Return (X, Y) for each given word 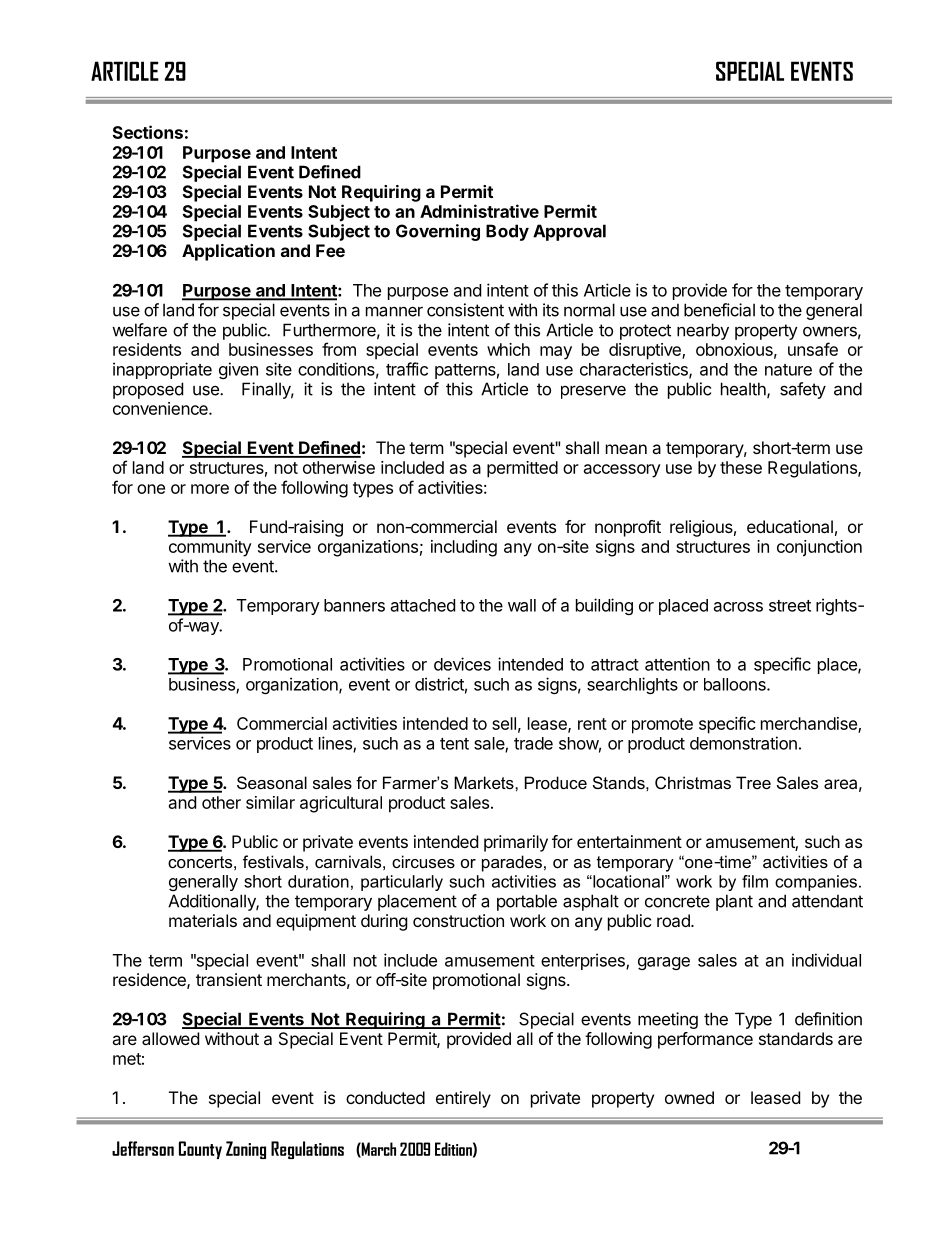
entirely (463, 1099)
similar (270, 802)
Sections (148, 132)
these (741, 467)
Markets (485, 782)
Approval (569, 232)
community (210, 548)
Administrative (479, 211)
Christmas (693, 782)
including (464, 548)
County (200, 1150)
